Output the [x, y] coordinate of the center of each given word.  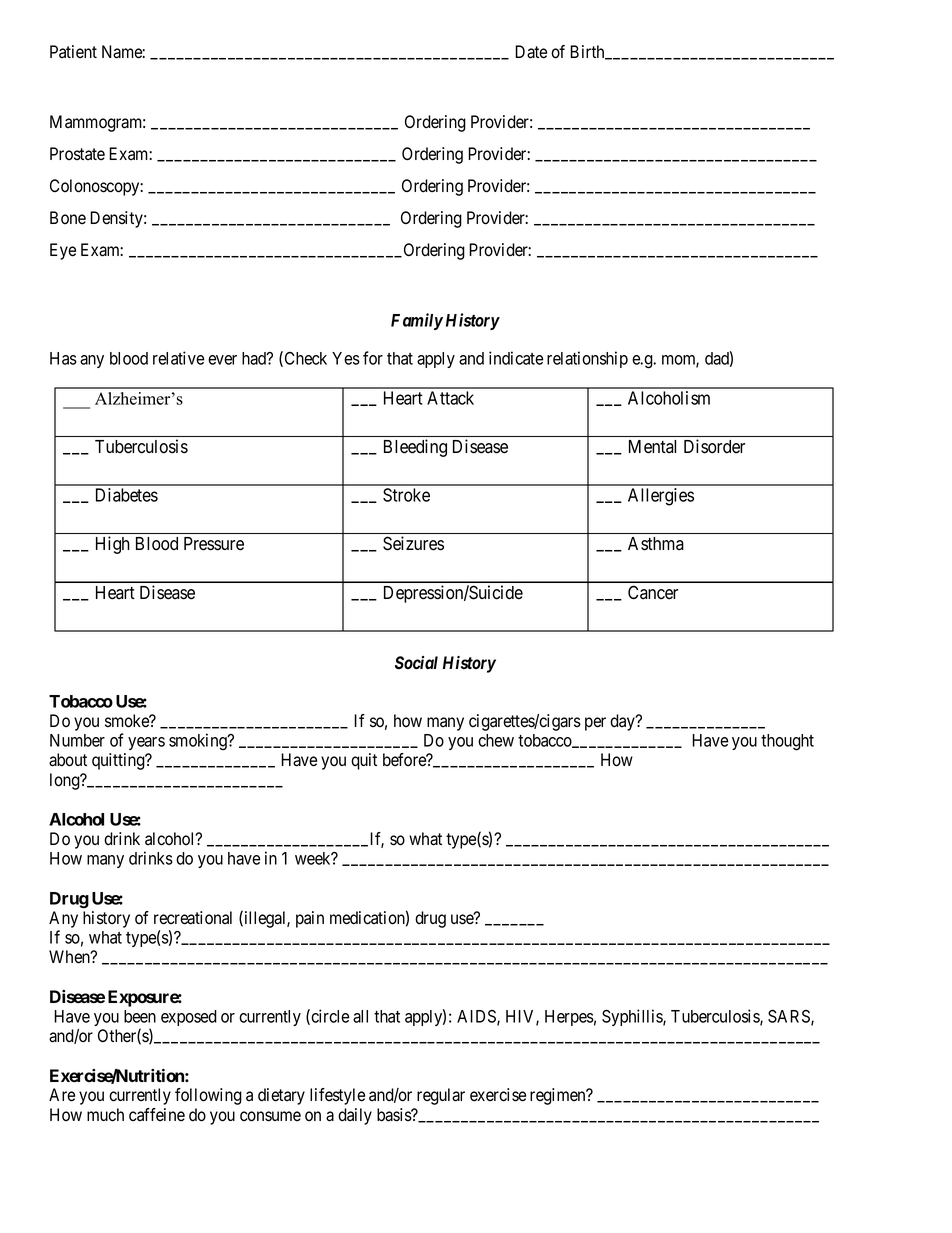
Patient [73, 52]
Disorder [714, 446]
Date [531, 52]
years [146, 743]
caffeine [157, 1115]
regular [441, 1096]
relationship [587, 359]
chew [496, 740]
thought [787, 742]
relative [178, 358]
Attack [450, 398]
